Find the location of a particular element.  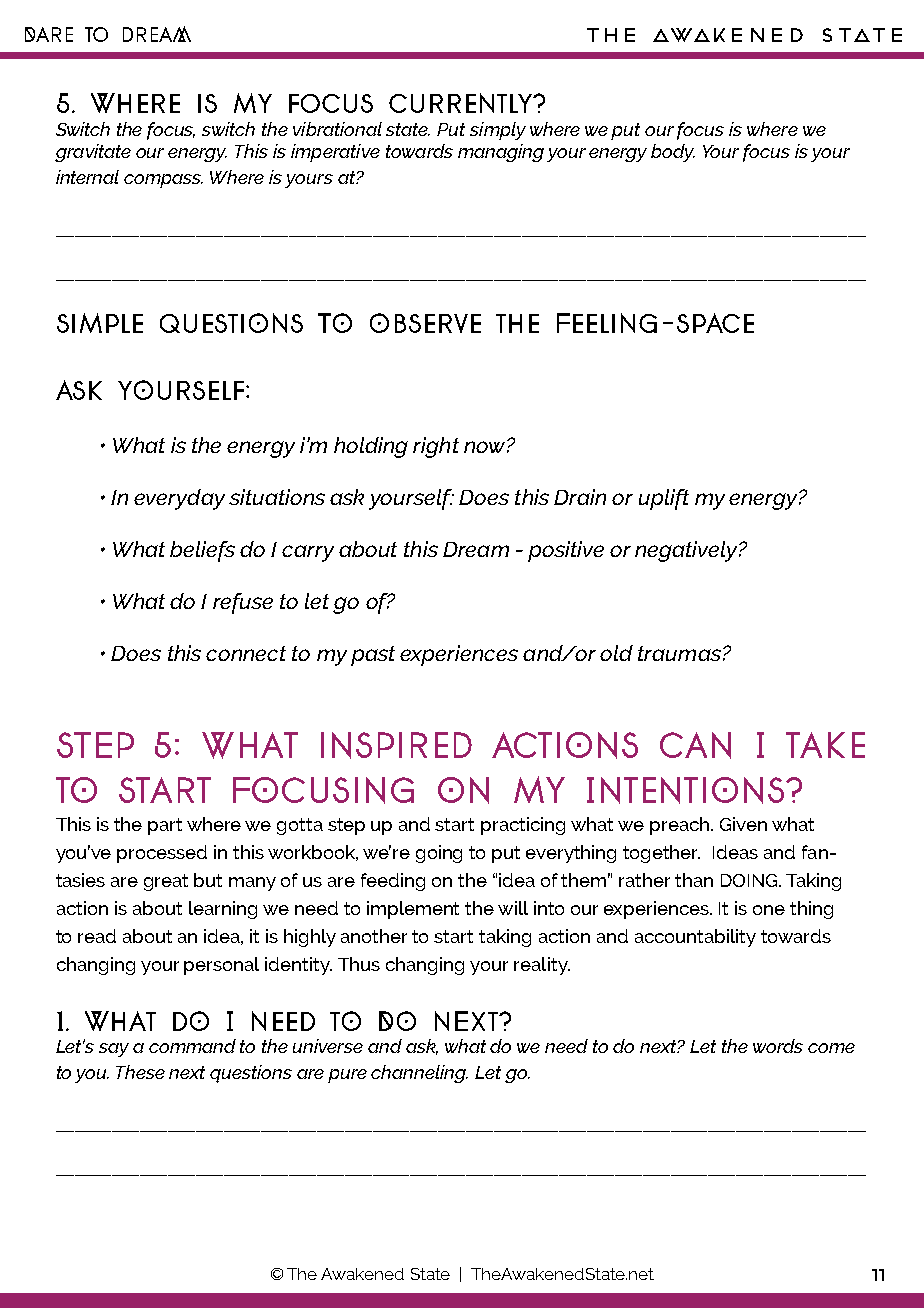

uplift is located at coordinates (664, 499).
